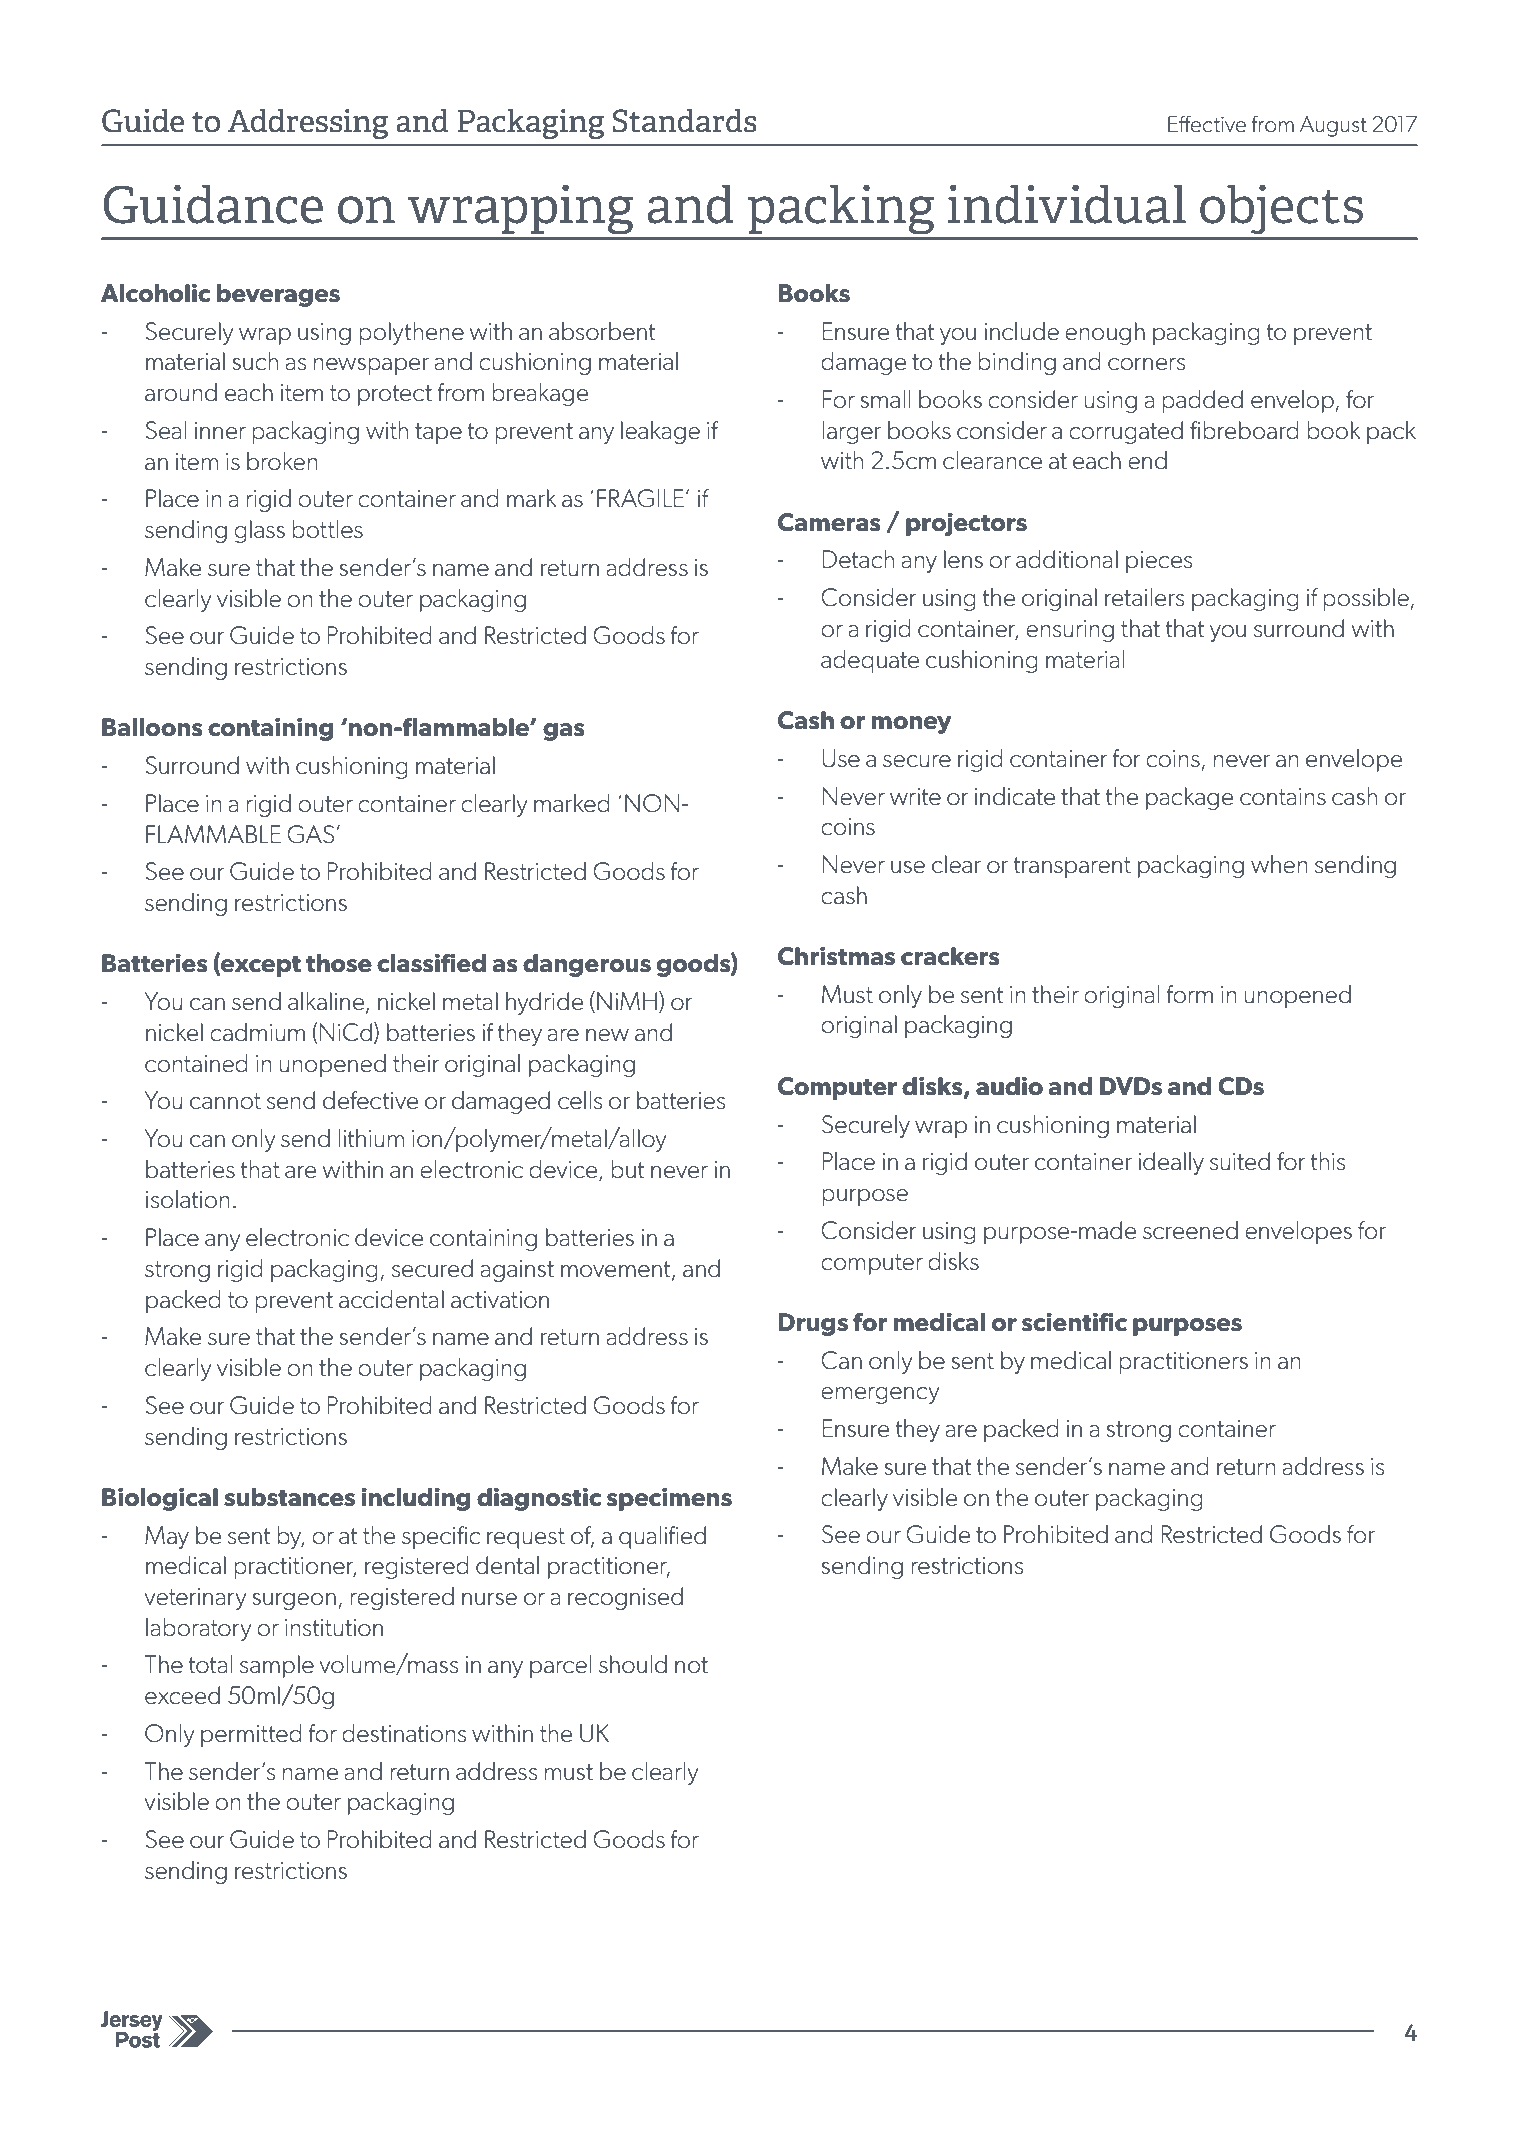 This screenshot has height=2149, width=1519. What do you see at coordinates (1074, 1322) in the screenshot?
I see `scientific` at bounding box center [1074, 1322].
